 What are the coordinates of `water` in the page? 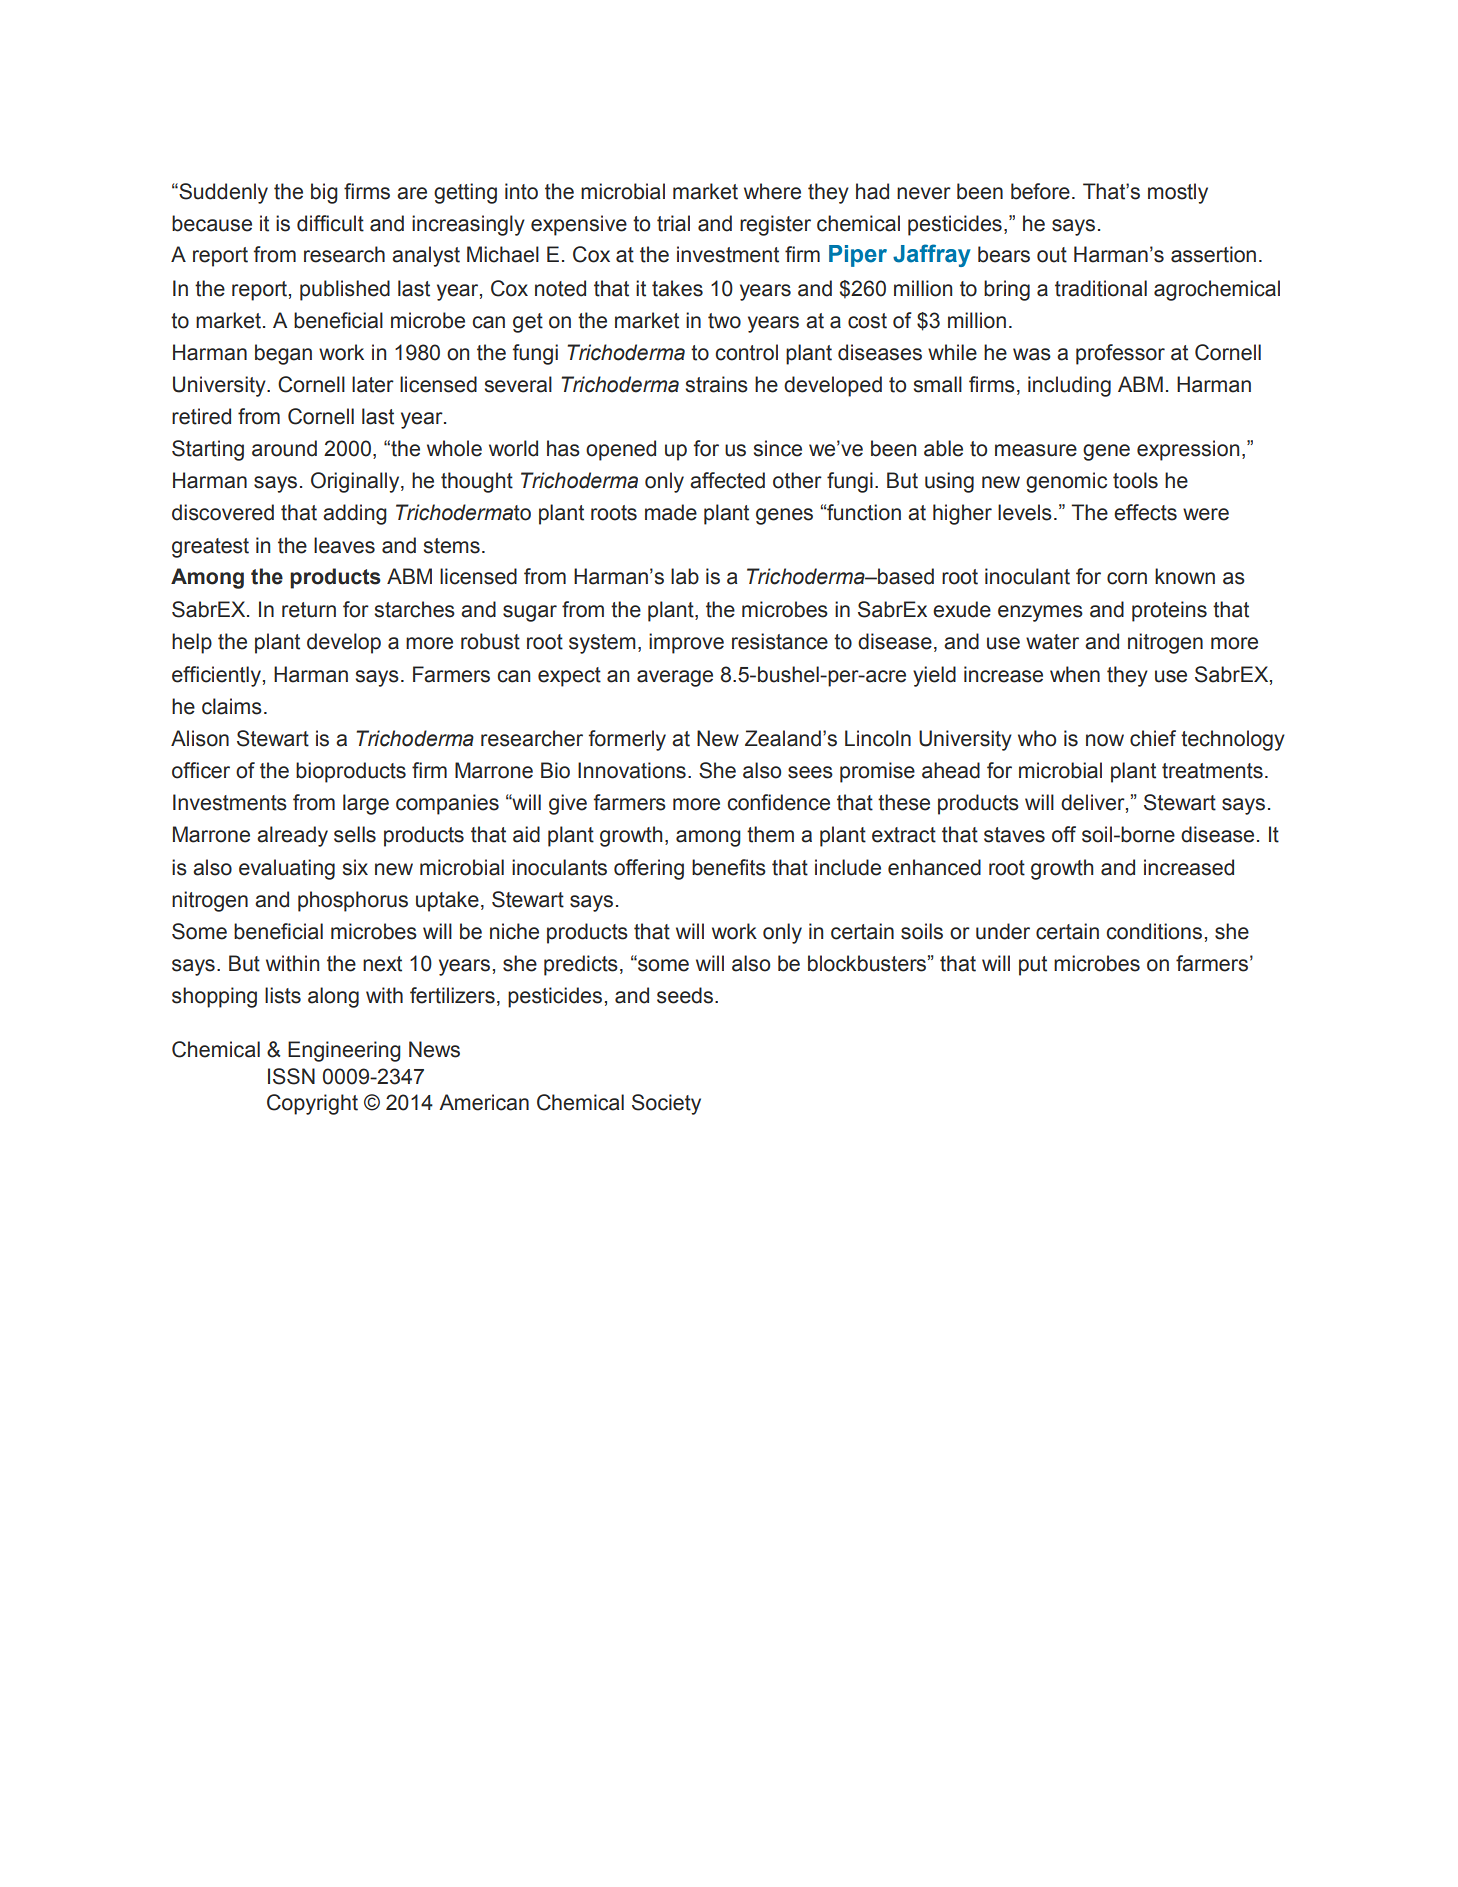 It's located at (1052, 642).
